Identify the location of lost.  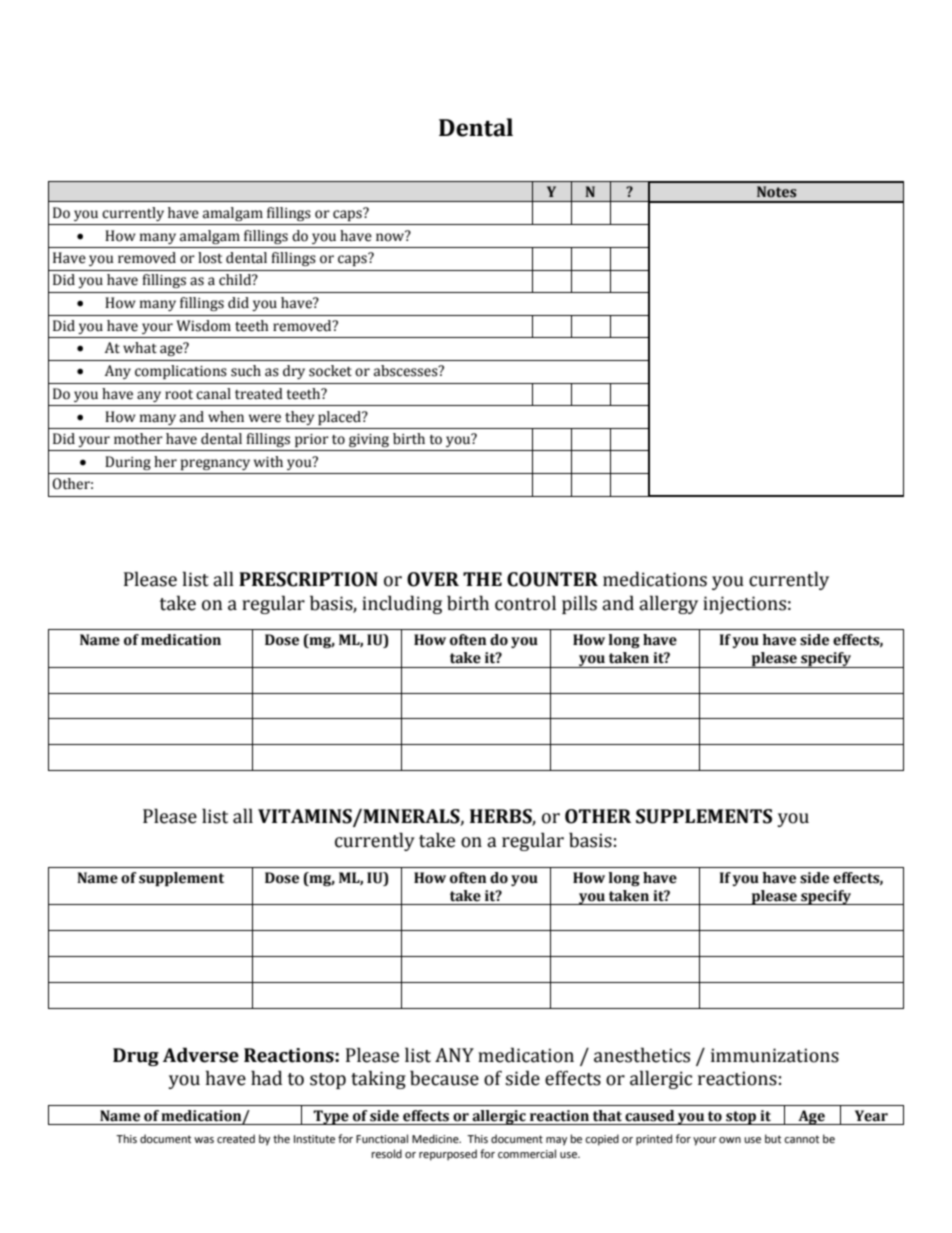
(210, 258).
